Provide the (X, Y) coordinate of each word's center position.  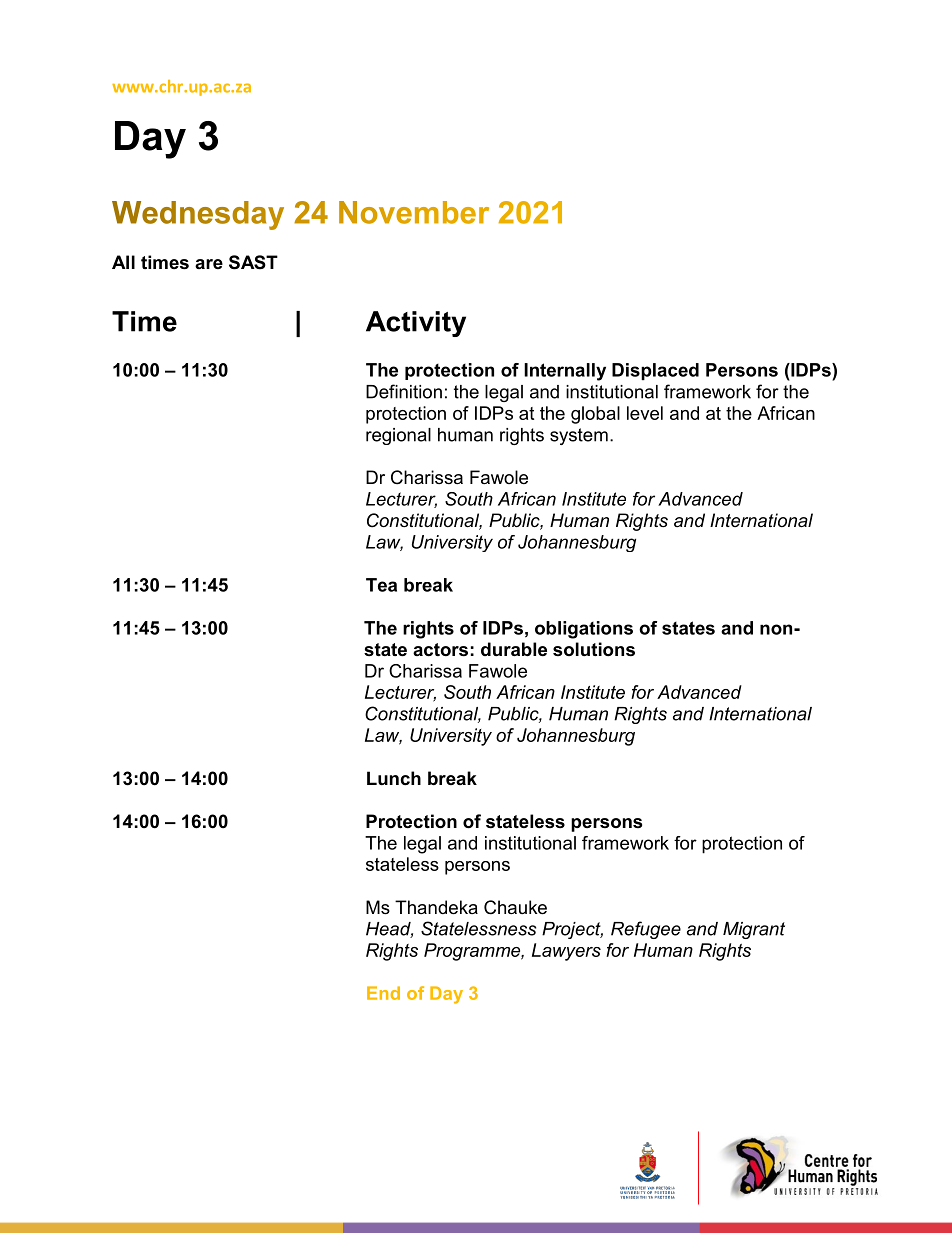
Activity (416, 324)
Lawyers (566, 952)
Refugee (646, 930)
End (383, 993)
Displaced (655, 371)
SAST (253, 262)
